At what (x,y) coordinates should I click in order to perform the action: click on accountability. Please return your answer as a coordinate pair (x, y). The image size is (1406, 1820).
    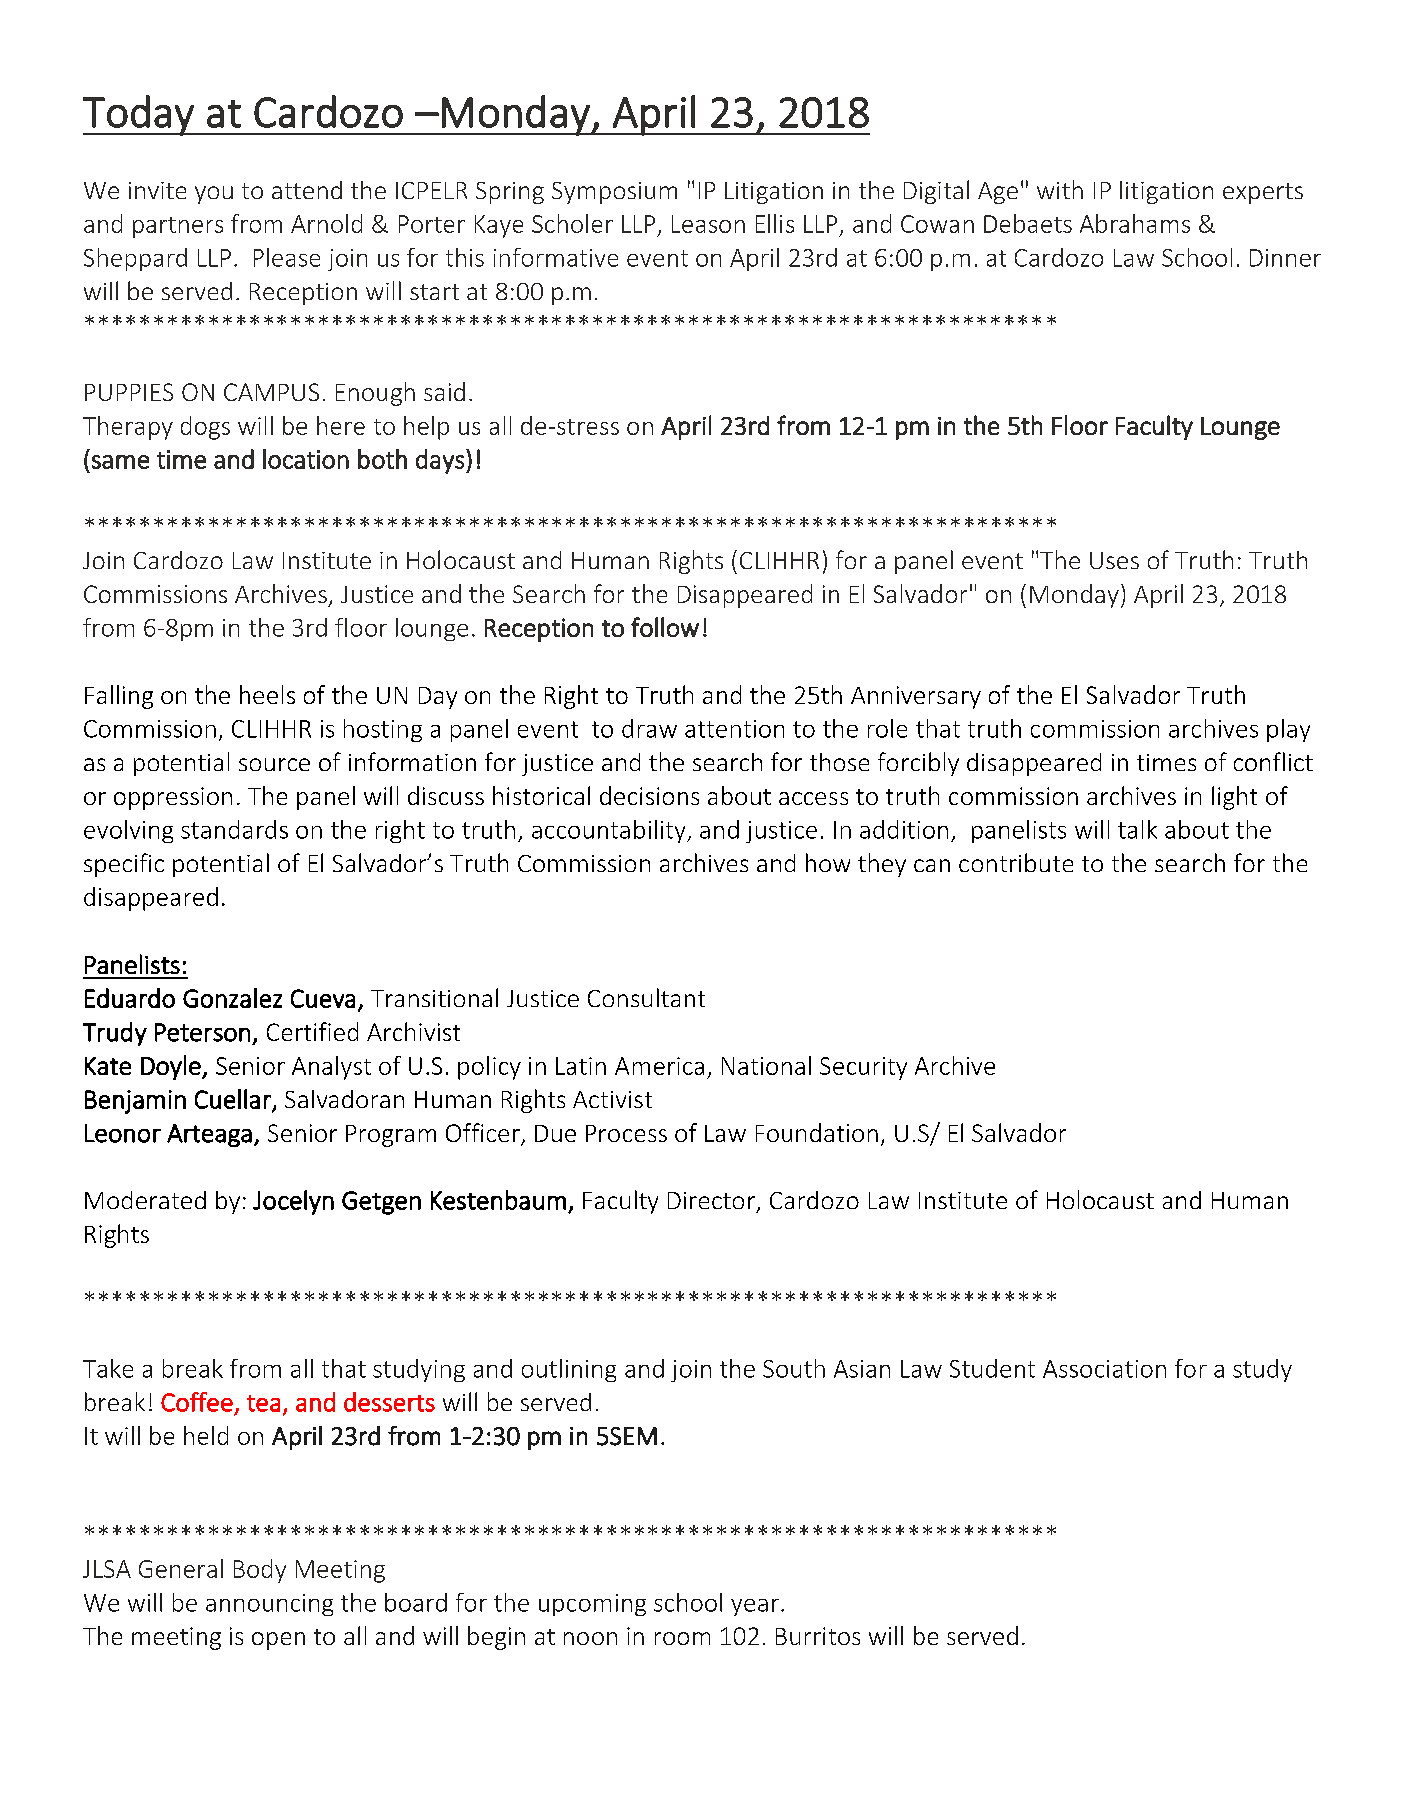
    Looking at the image, I should click on (610, 831).
